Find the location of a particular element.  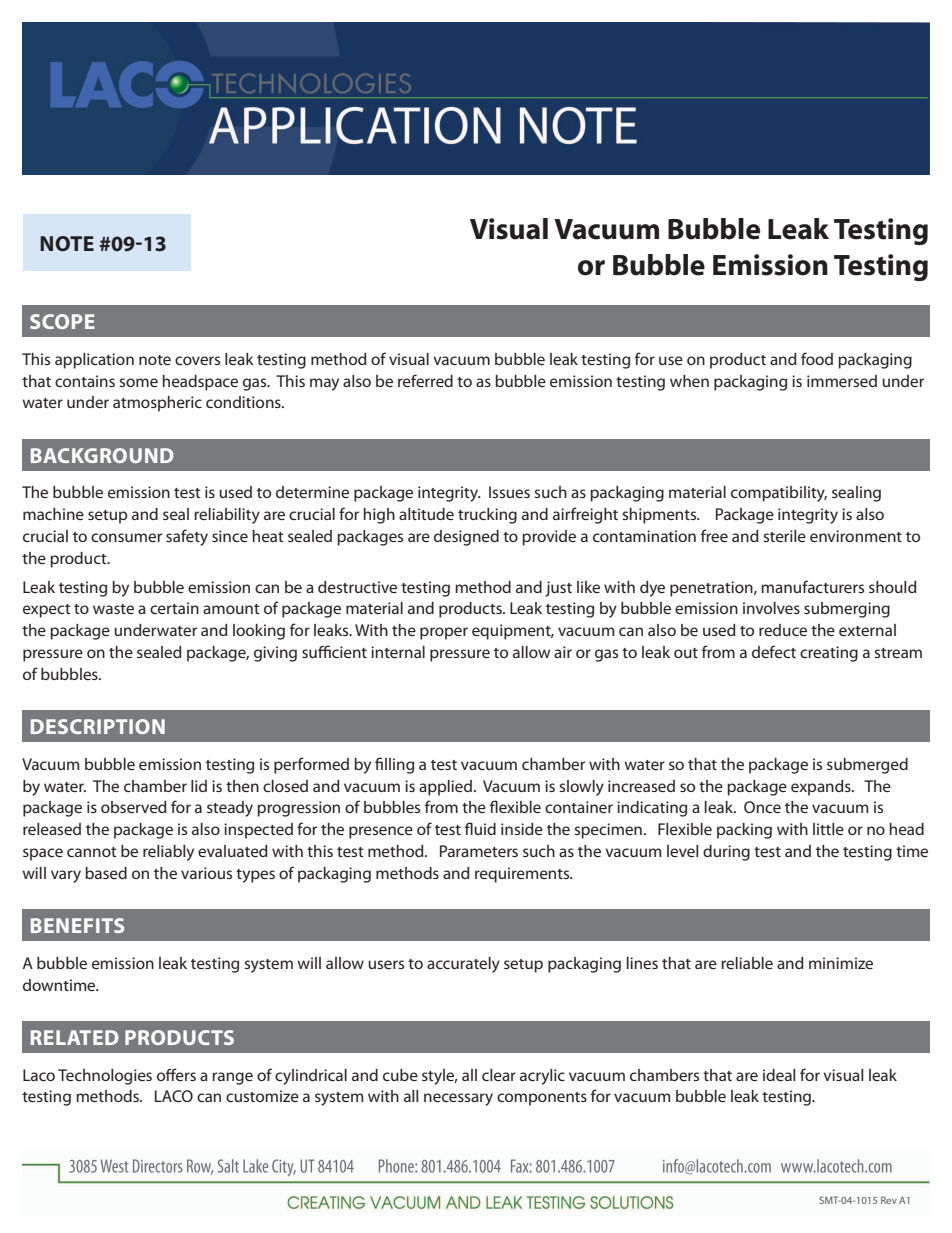

some is located at coordinates (138, 382).
